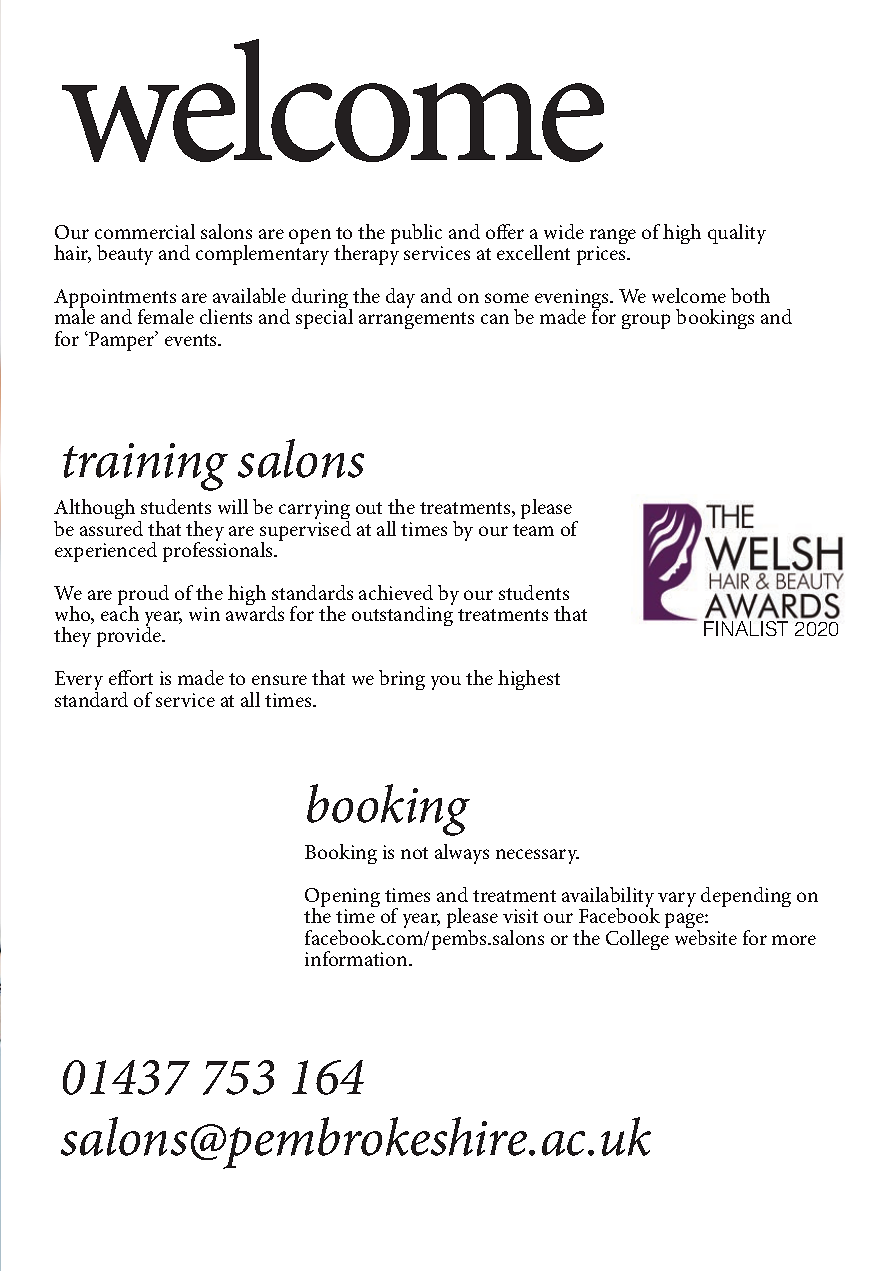 The height and width of the screenshot is (1271, 896). What do you see at coordinates (396, 592) in the screenshot?
I see `achieved` at bounding box center [396, 592].
